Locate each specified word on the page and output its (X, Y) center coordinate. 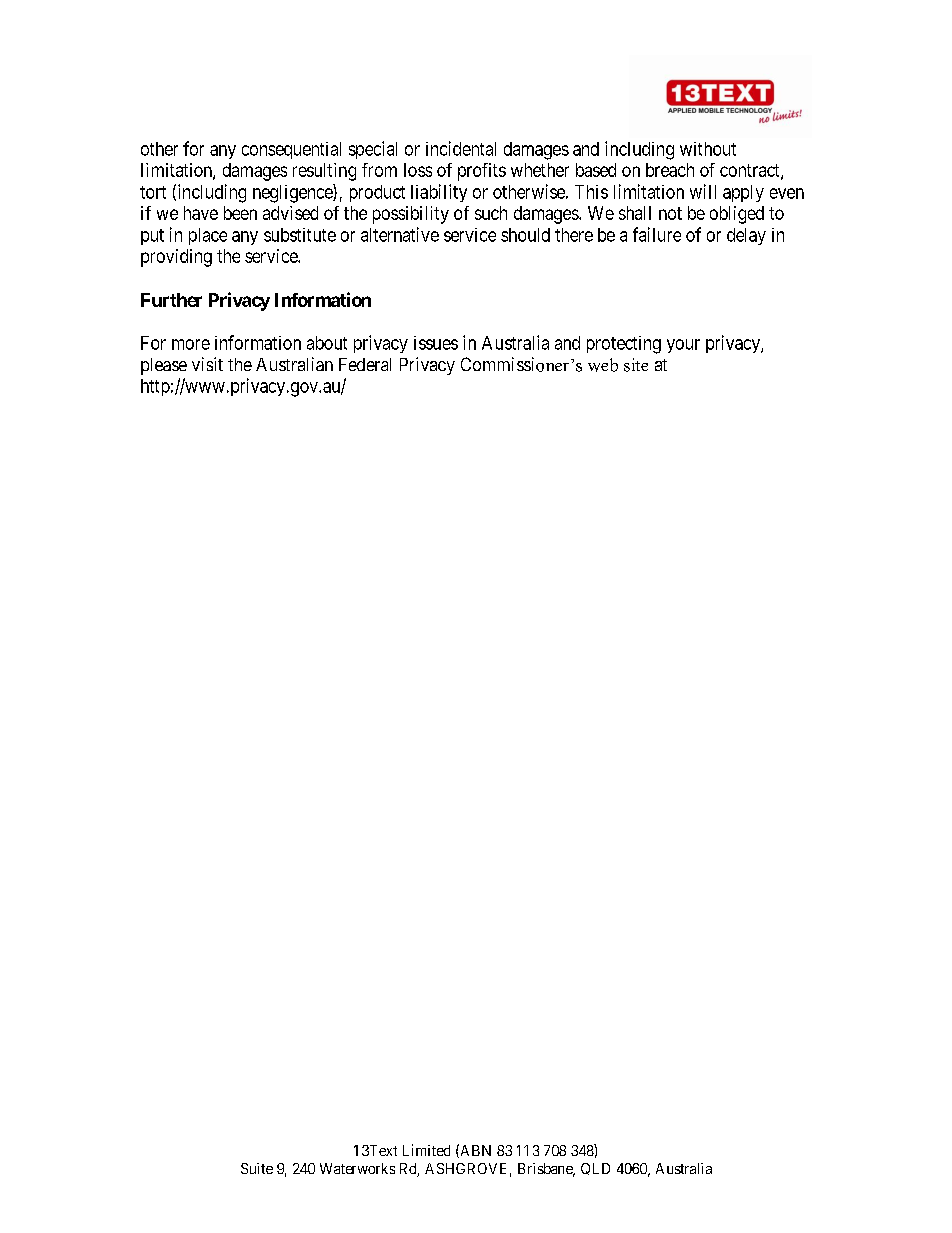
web (603, 365)
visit (207, 364)
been (240, 213)
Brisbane (546, 1170)
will (703, 191)
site (636, 365)
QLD (595, 1169)
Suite (257, 1168)
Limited (426, 1150)
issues (436, 343)
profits (482, 172)
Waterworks (357, 1168)
